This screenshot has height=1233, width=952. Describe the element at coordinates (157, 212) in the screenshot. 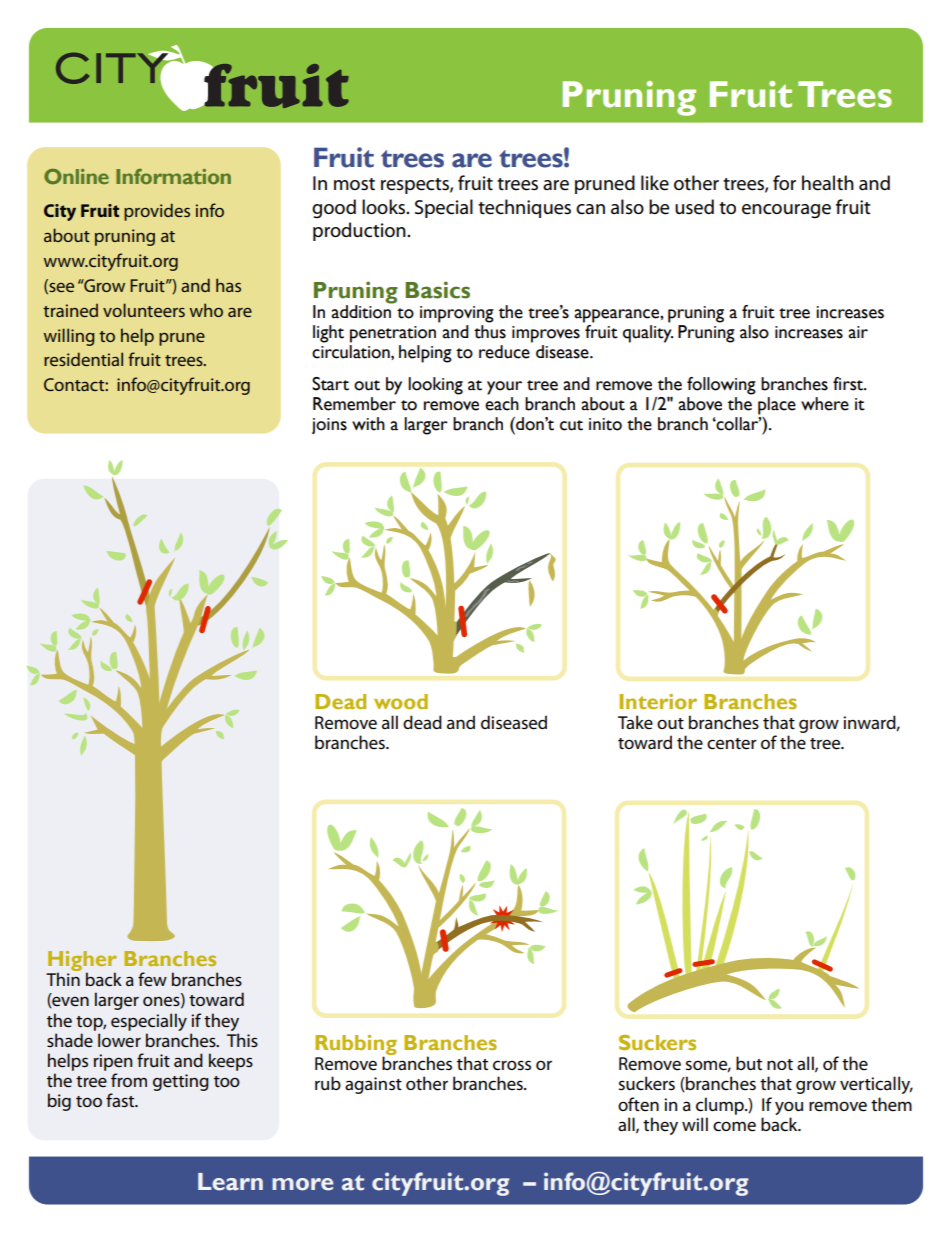

I see `provides` at that location.
